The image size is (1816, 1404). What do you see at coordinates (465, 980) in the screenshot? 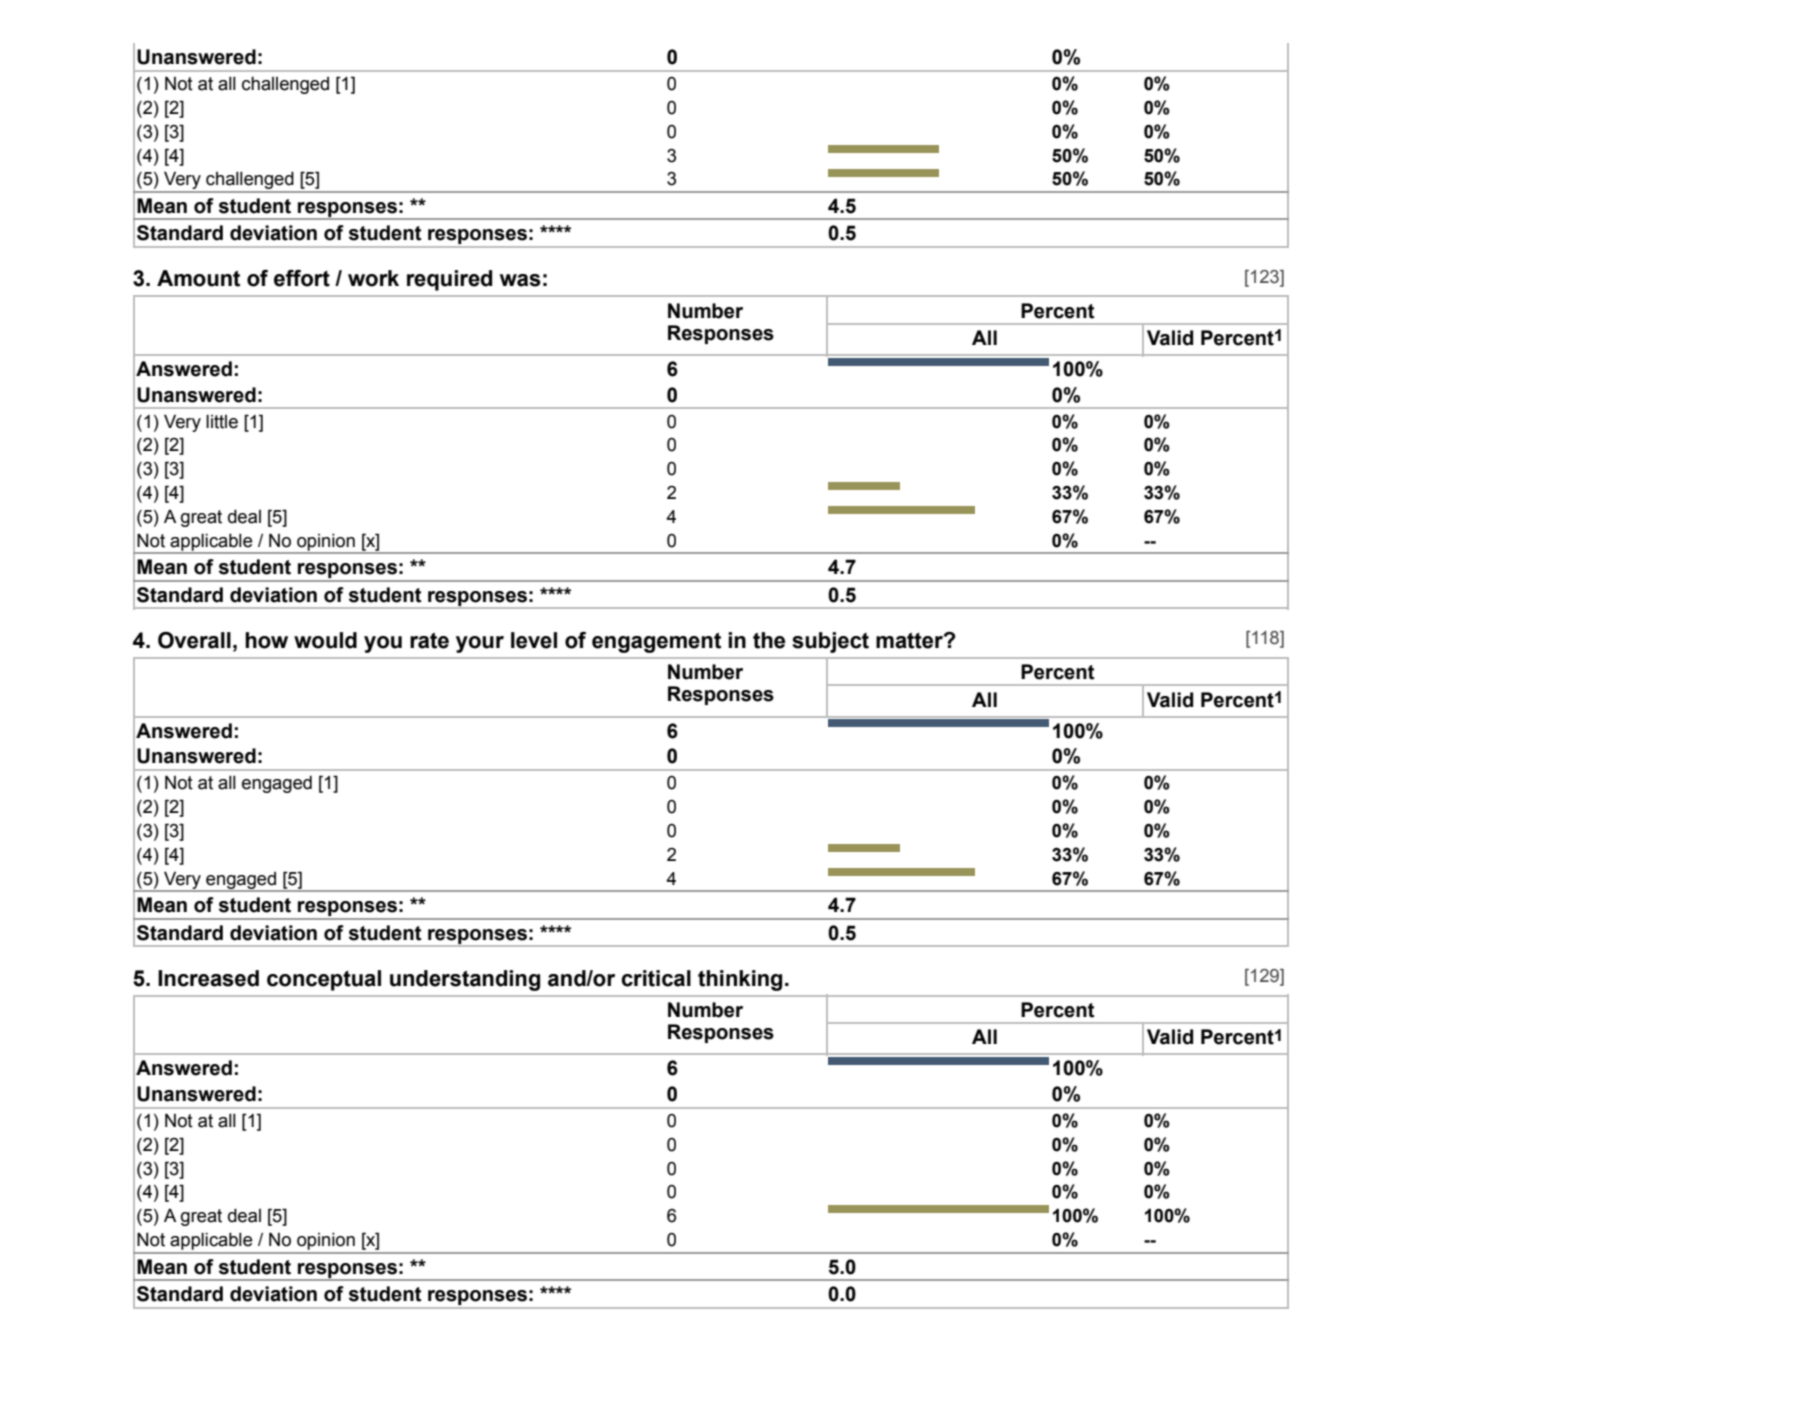
I see `understanding` at bounding box center [465, 980].
